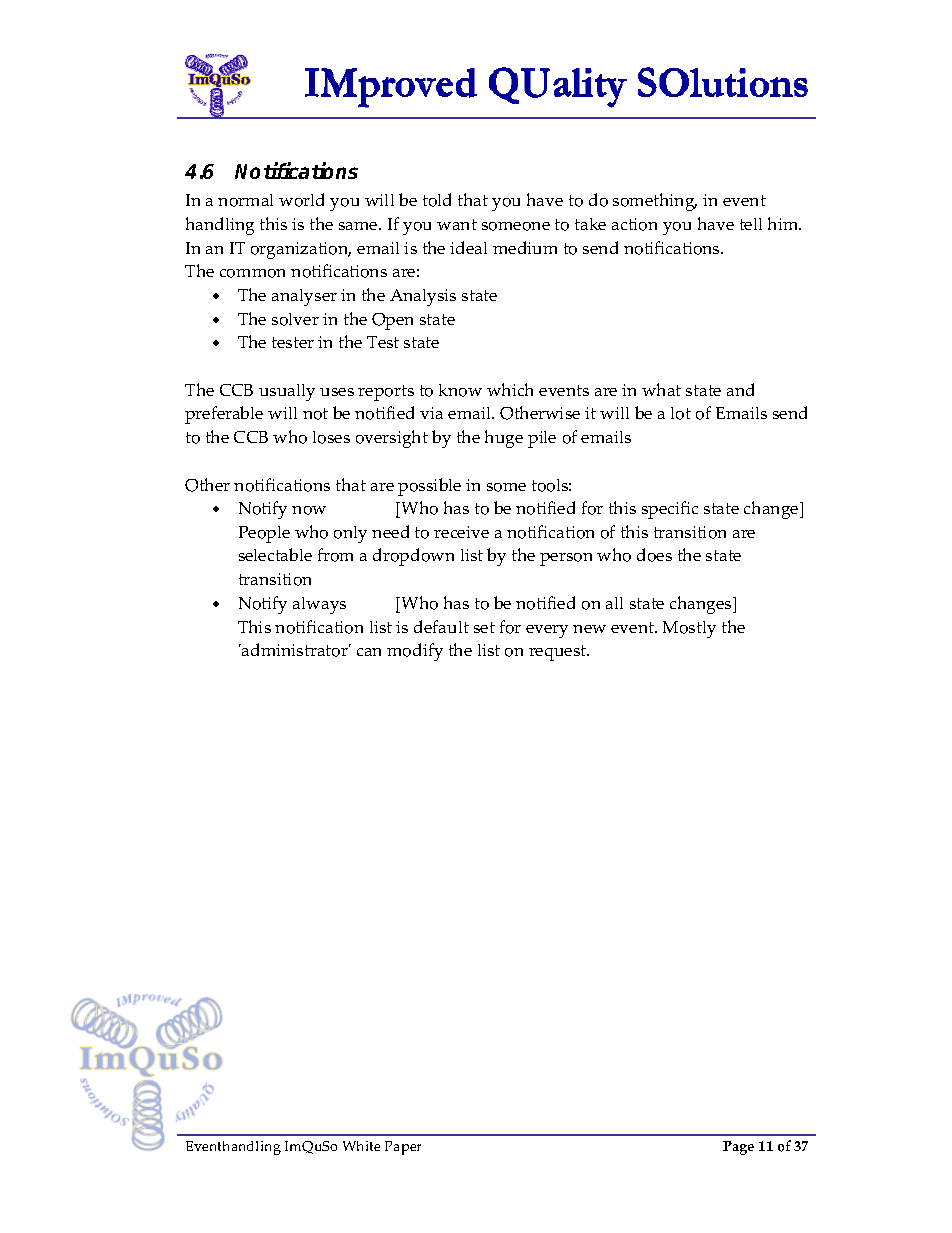 This page has height=1233, width=952. Describe the element at coordinates (751, 224) in the page. I see `tell` at that location.
